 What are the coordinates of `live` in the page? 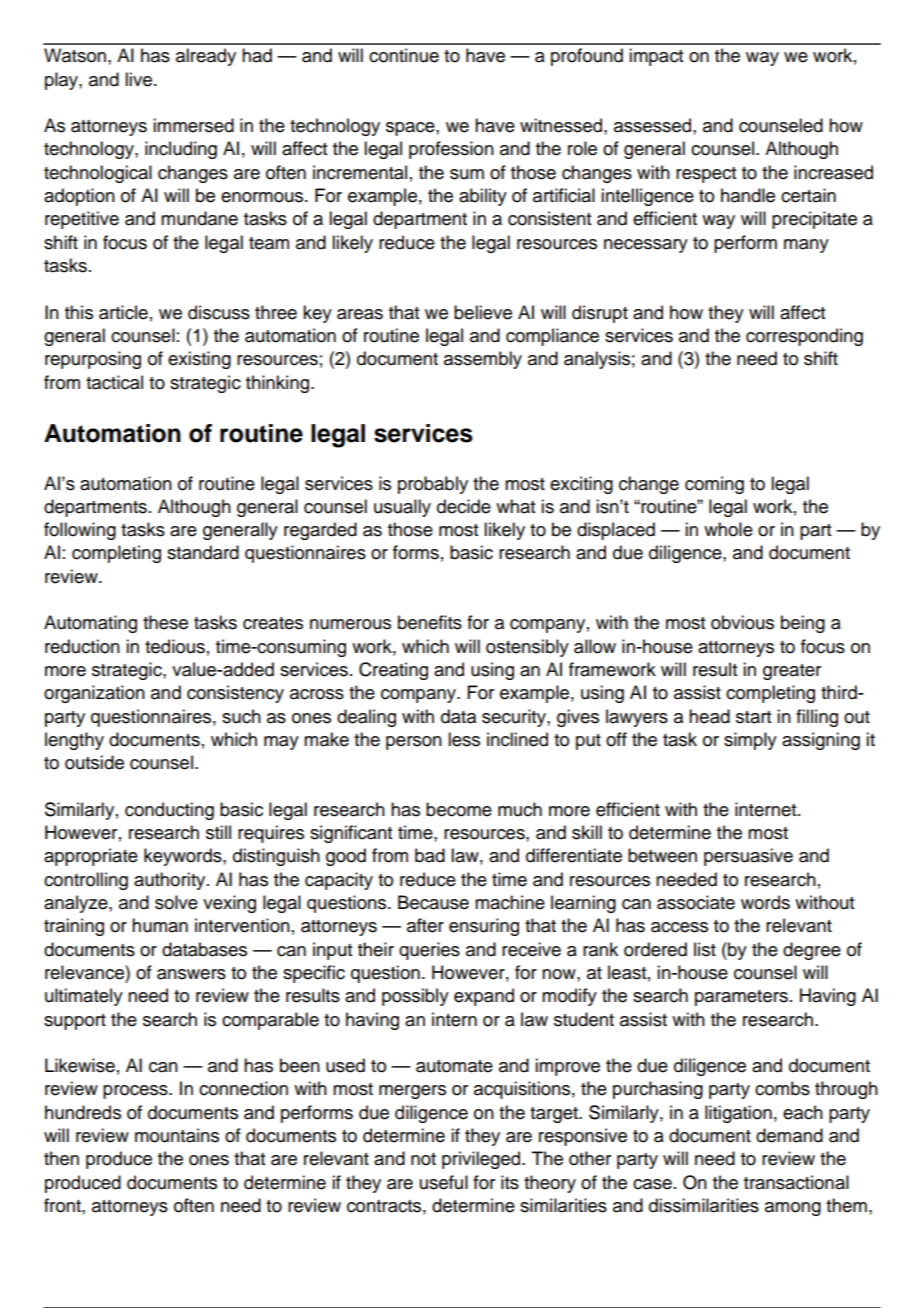 It's located at (138, 79).
